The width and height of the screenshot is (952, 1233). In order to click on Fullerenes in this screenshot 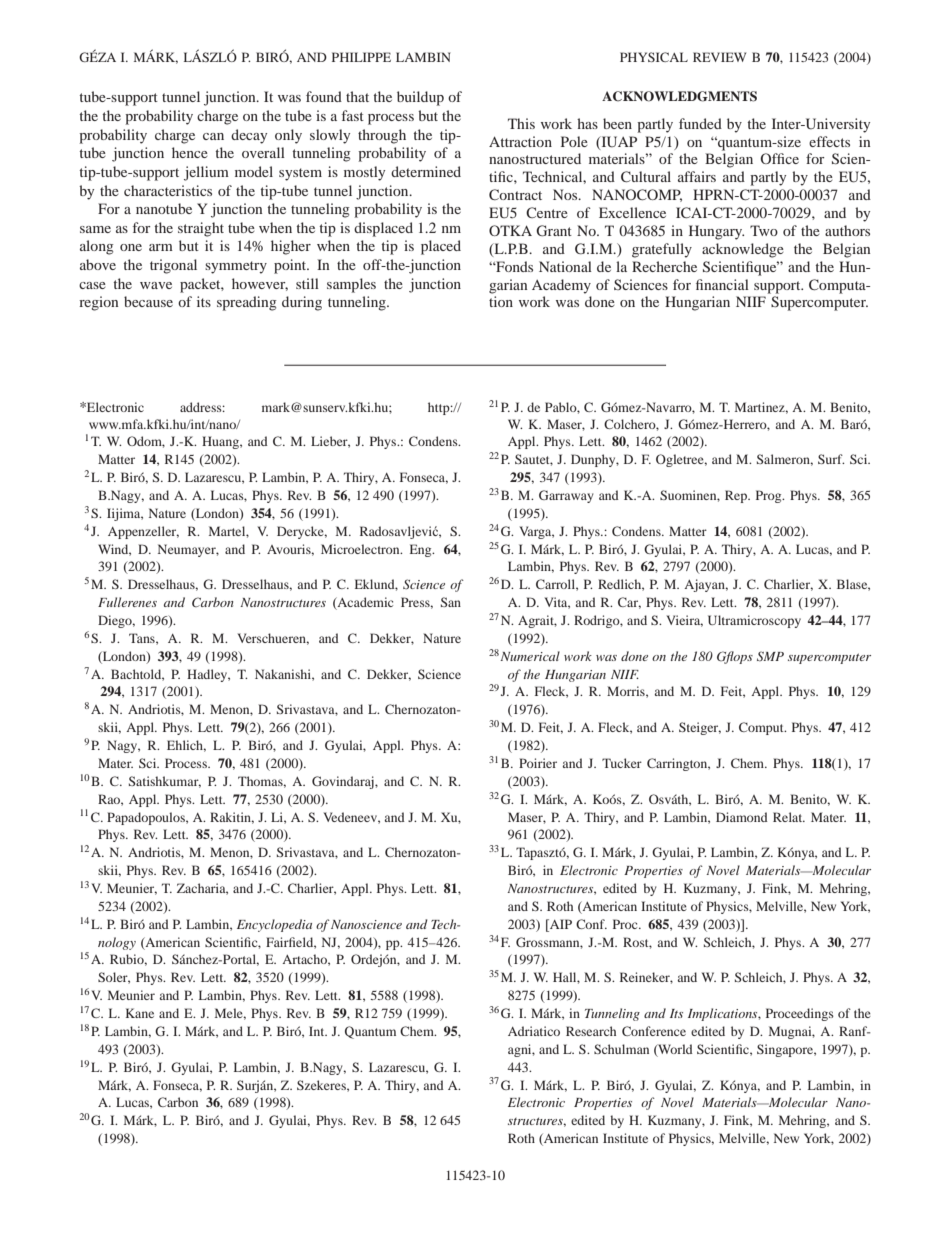, I will do `click(127, 602)`.
